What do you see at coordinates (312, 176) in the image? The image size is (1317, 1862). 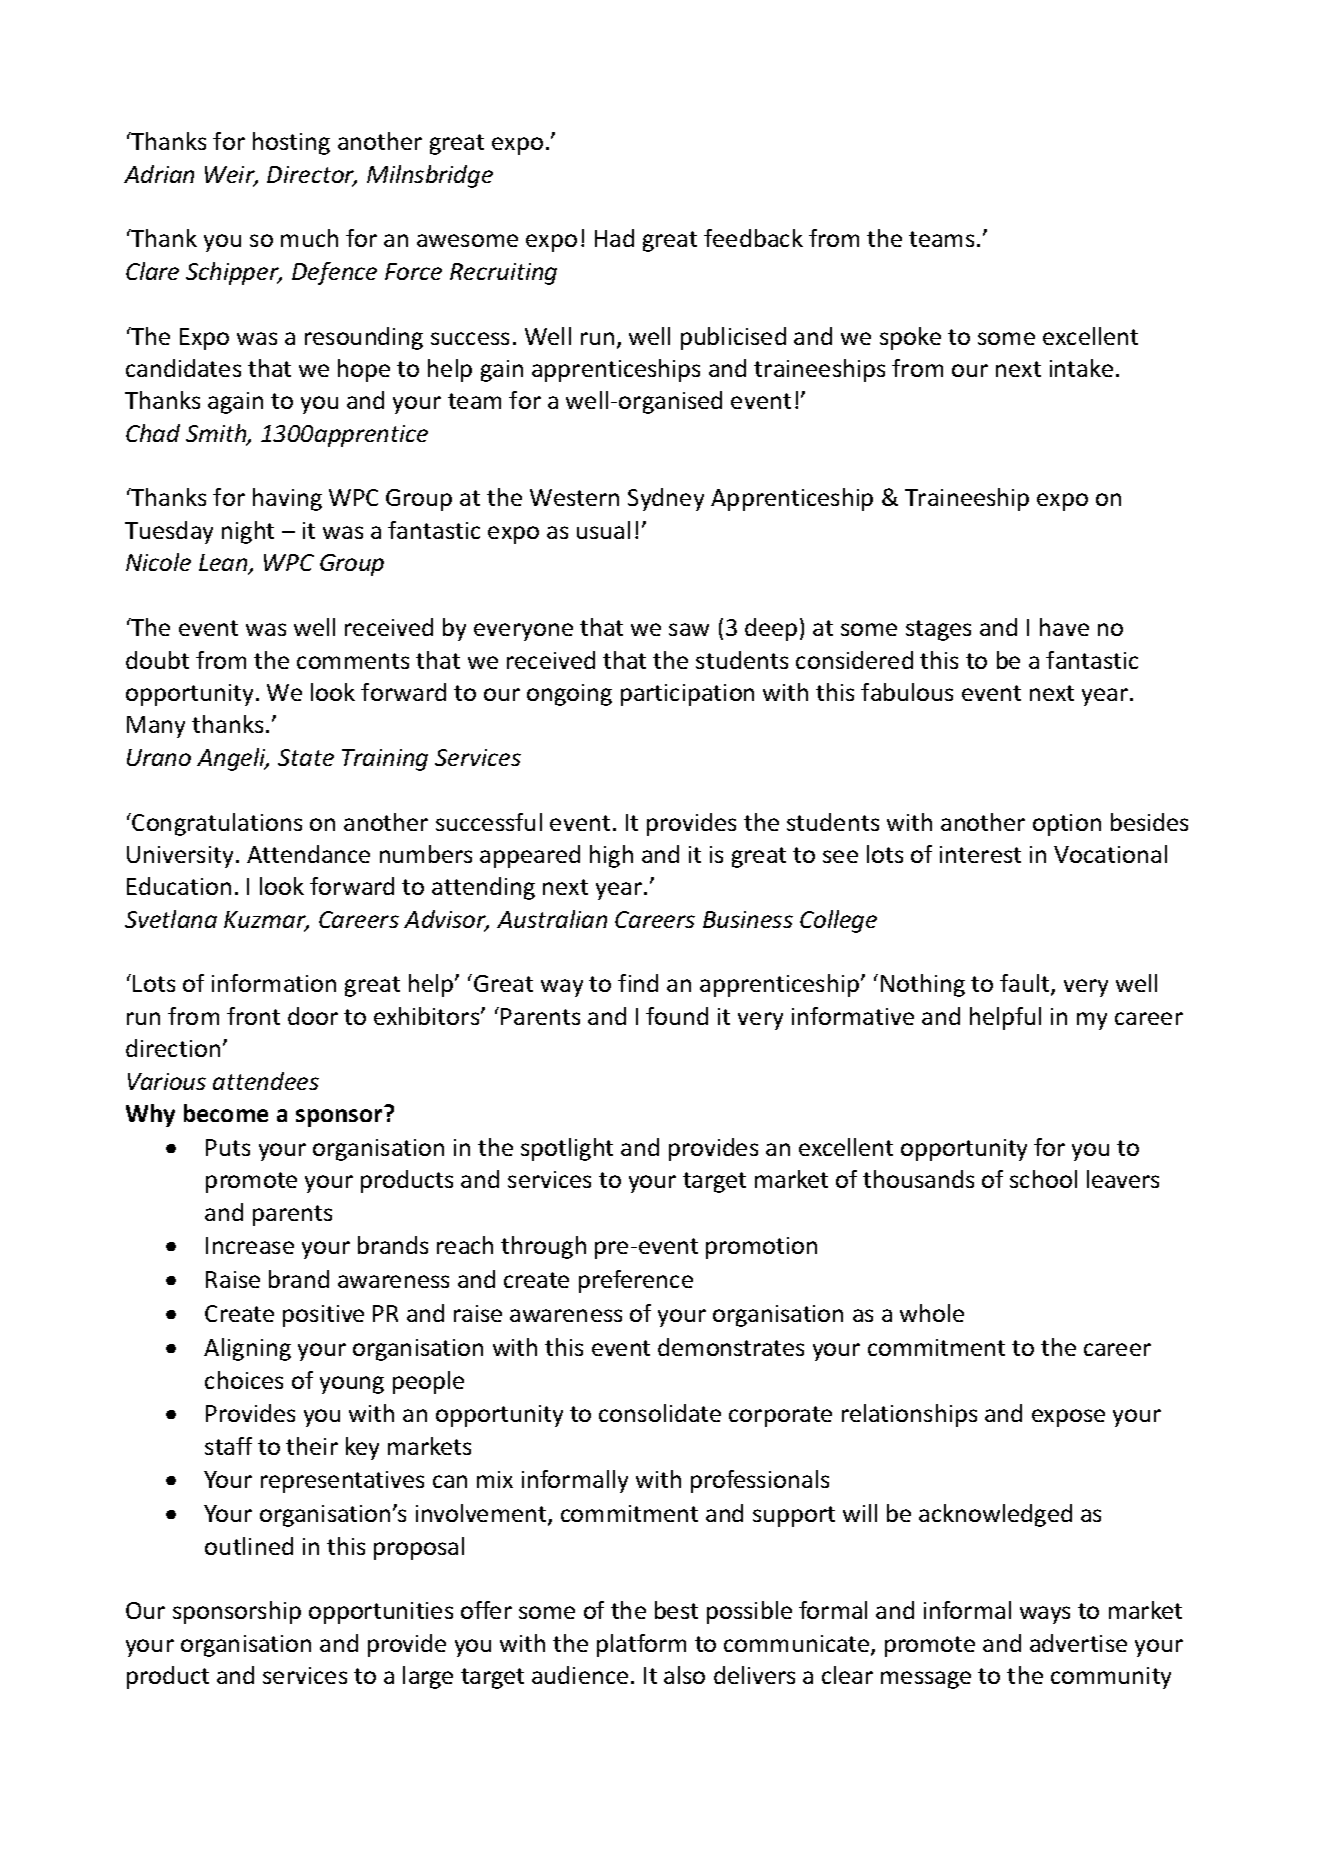 I see `Director` at bounding box center [312, 176].
